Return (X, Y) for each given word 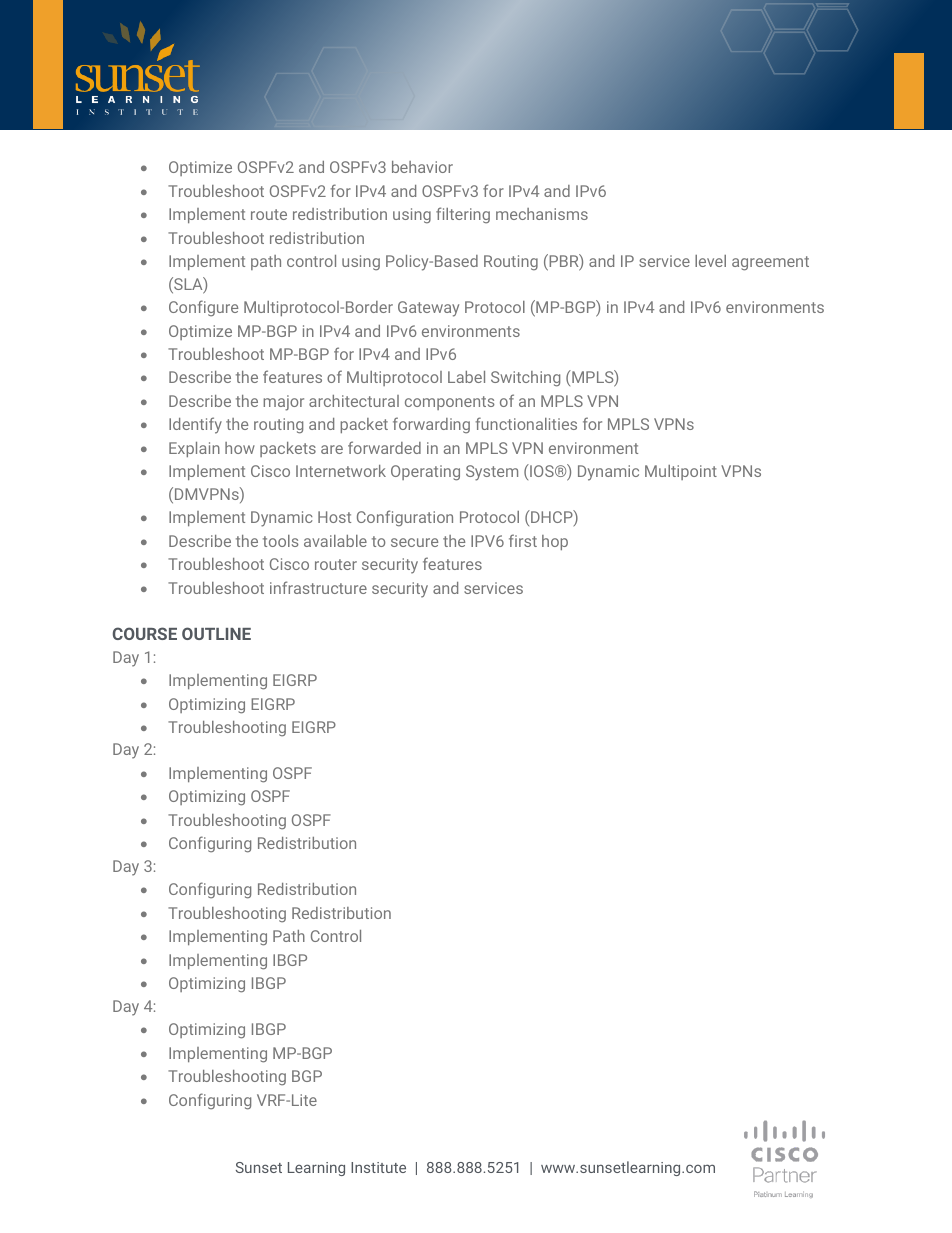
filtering (463, 215)
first (523, 540)
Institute (378, 1167)
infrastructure (318, 587)
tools (281, 541)
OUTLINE (216, 633)
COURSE (145, 633)
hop (555, 542)
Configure (203, 308)
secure (414, 542)
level (710, 261)
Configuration (405, 518)
